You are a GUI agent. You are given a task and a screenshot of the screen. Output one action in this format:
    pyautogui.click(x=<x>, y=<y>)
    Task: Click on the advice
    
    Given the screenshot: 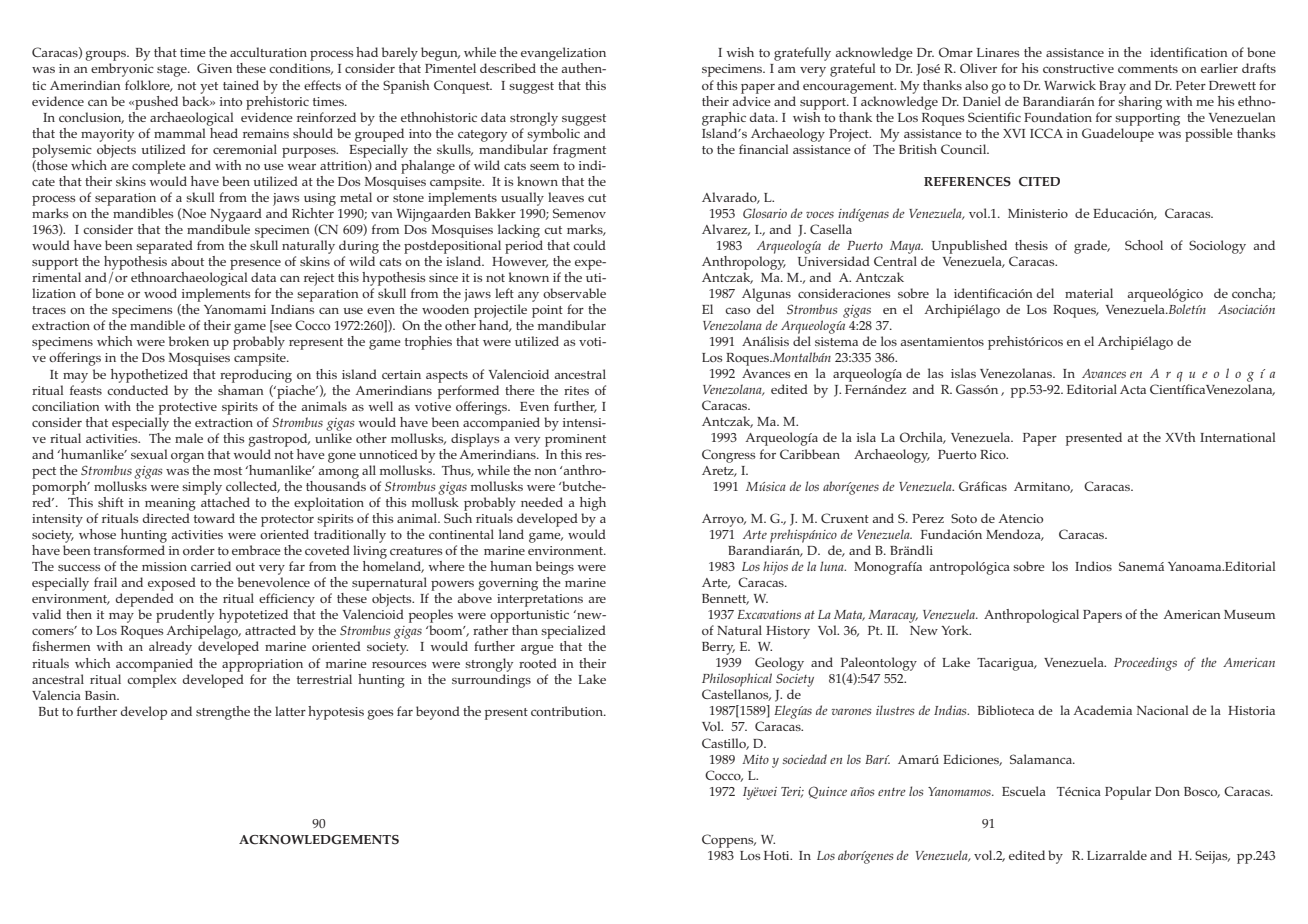 What is the action you would take?
    pyautogui.click(x=752, y=101)
